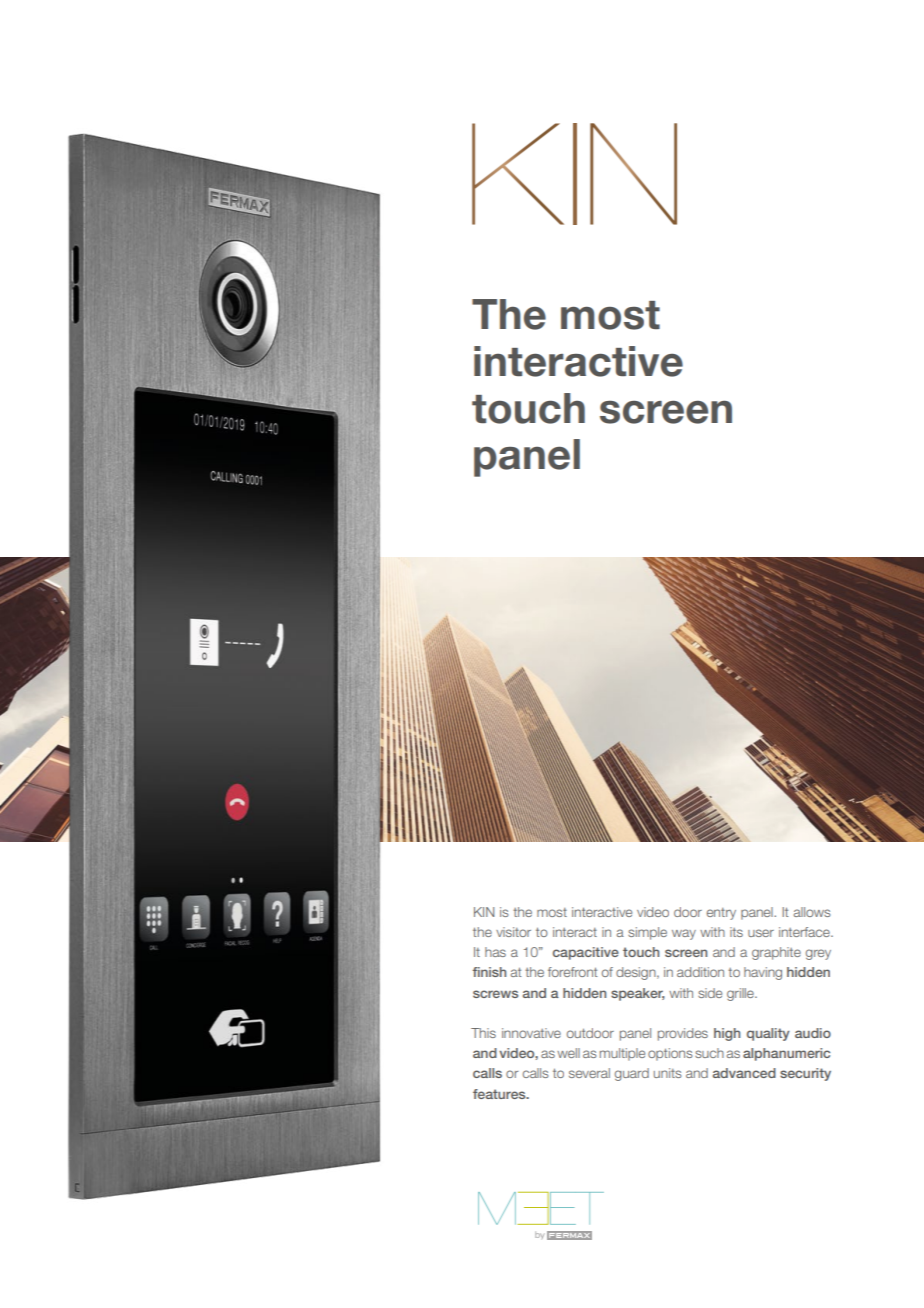 This document has width=924, height=1308. I want to click on alphanumeric, so click(786, 1054).
